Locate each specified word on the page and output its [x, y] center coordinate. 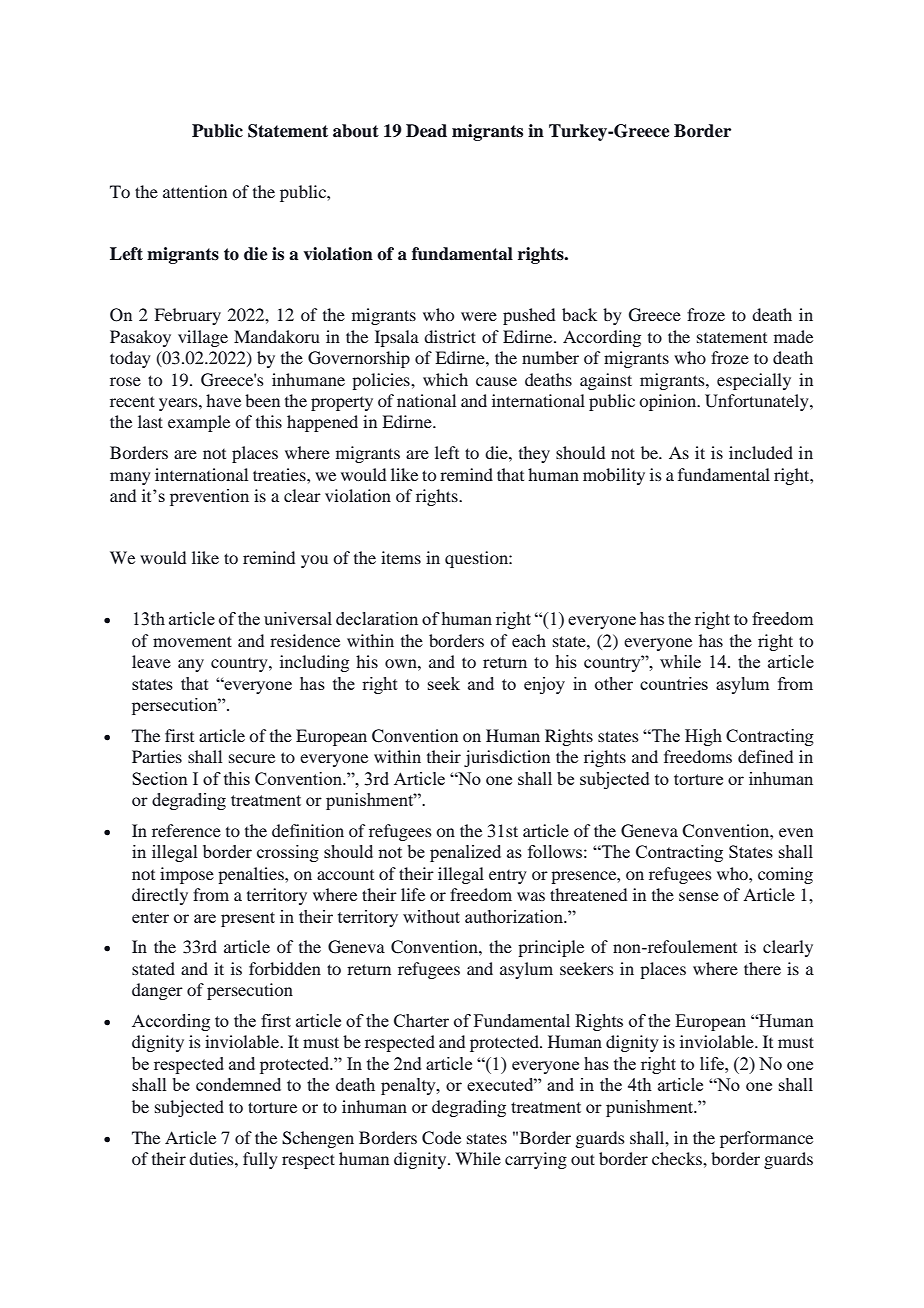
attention [195, 191]
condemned [238, 1084]
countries [674, 683]
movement [192, 641]
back [579, 314]
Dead [426, 131]
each [529, 640]
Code [441, 1138]
